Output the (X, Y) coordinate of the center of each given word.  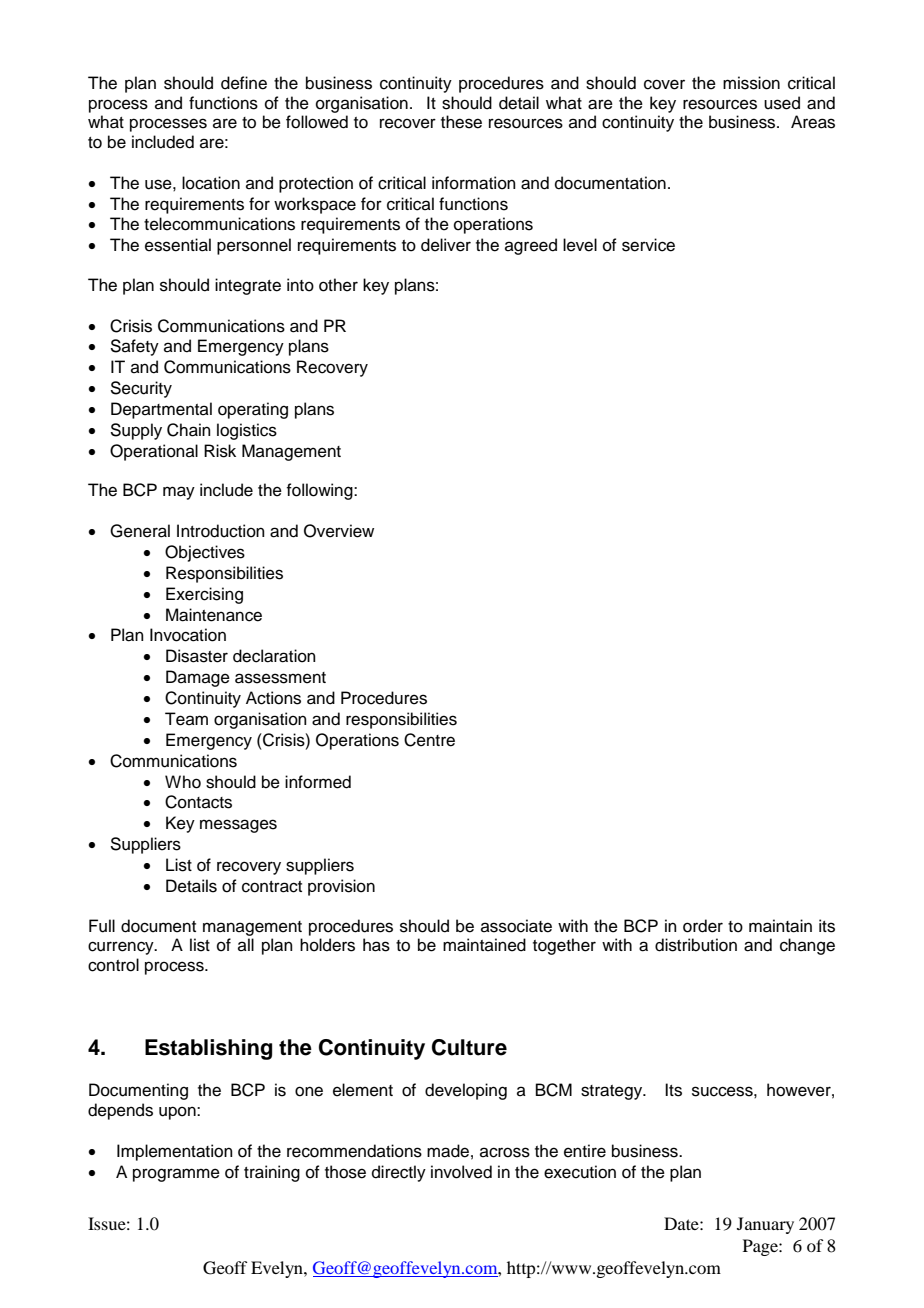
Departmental (161, 410)
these (461, 122)
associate (516, 926)
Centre (429, 740)
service (648, 245)
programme (176, 1175)
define (244, 83)
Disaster (197, 656)
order (703, 926)
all (246, 944)
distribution (696, 945)
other (338, 285)
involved (461, 1172)
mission (751, 83)
